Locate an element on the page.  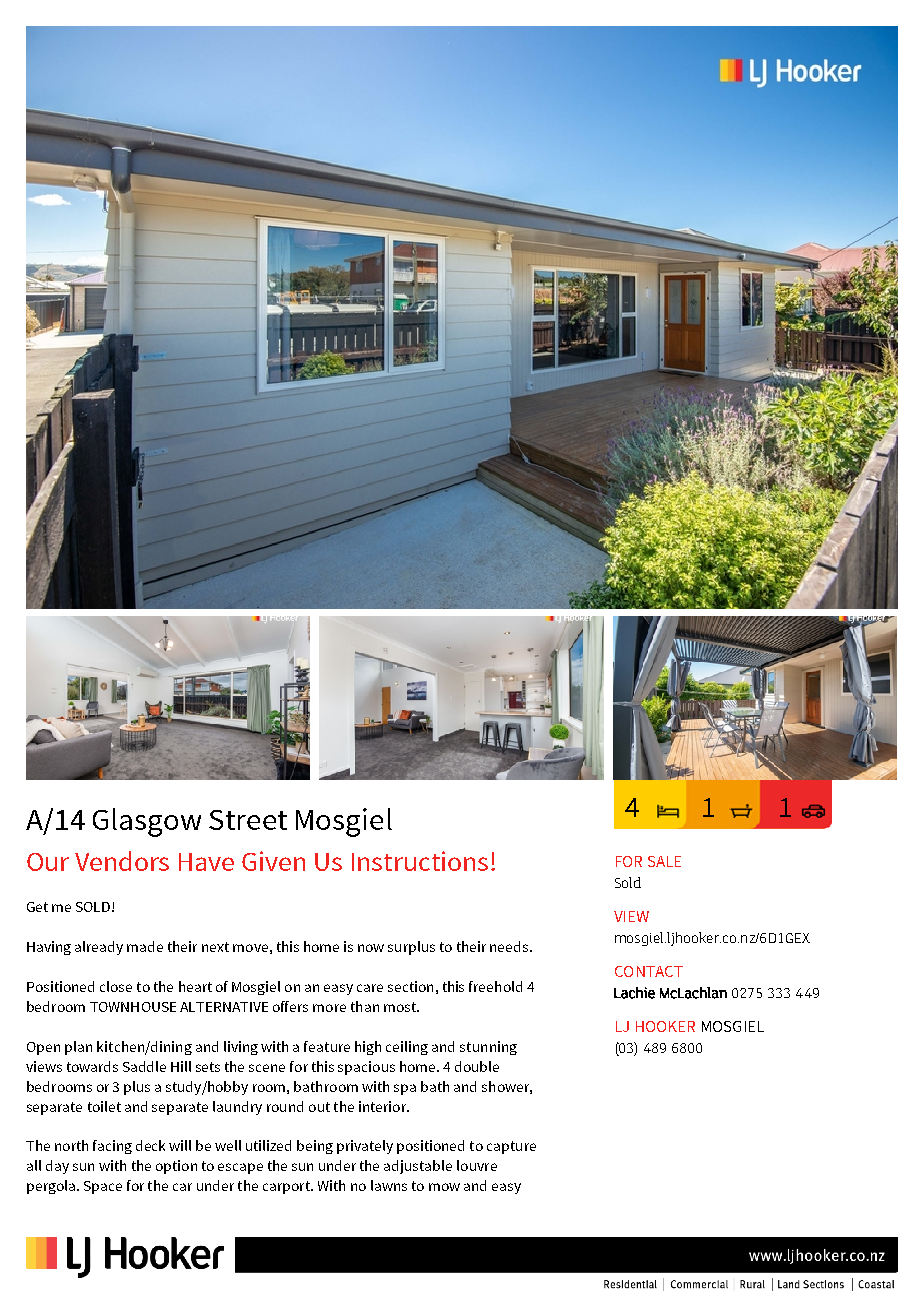
towards is located at coordinates (92, 1066).
